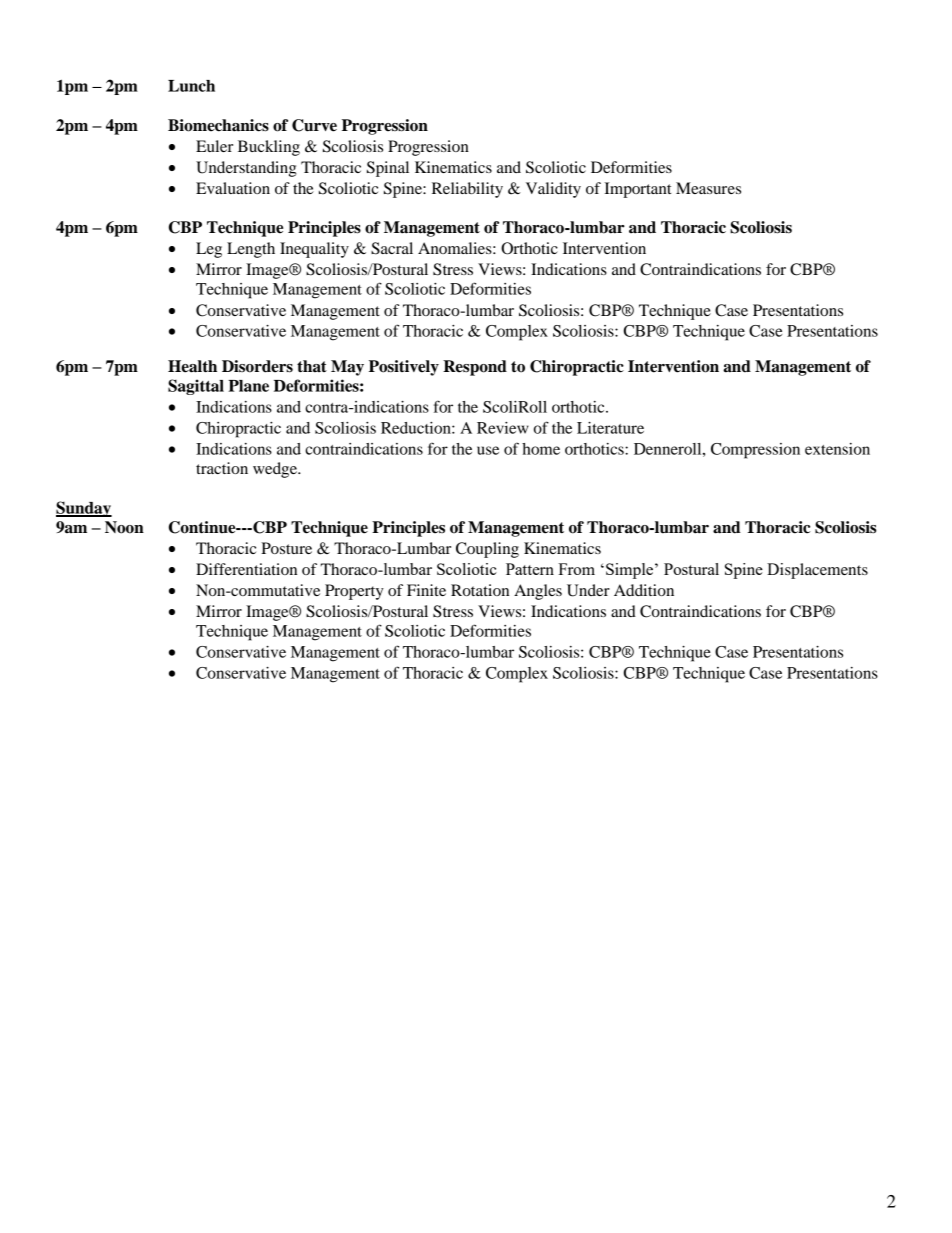 The height and width of the screenshot is (1233, 952). Describe the element at coordinates (246, 569) in the screenshot. I see `Differentiation` at that location.
